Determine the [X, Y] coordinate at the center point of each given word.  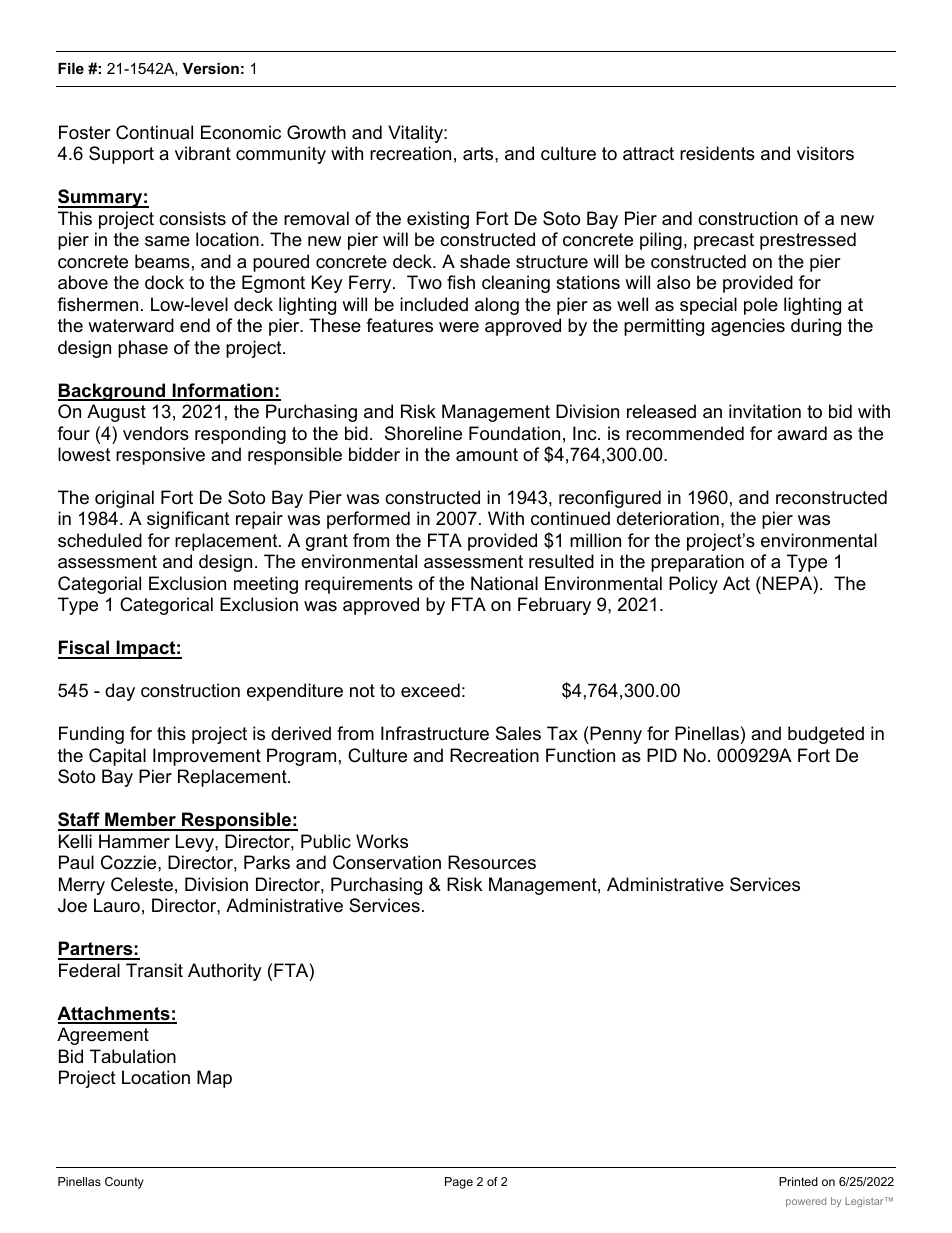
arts [479, 153]
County [124, 1183]
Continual [154, 132]
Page [459, 1183]
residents [717, 153]
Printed [798, 1181]
